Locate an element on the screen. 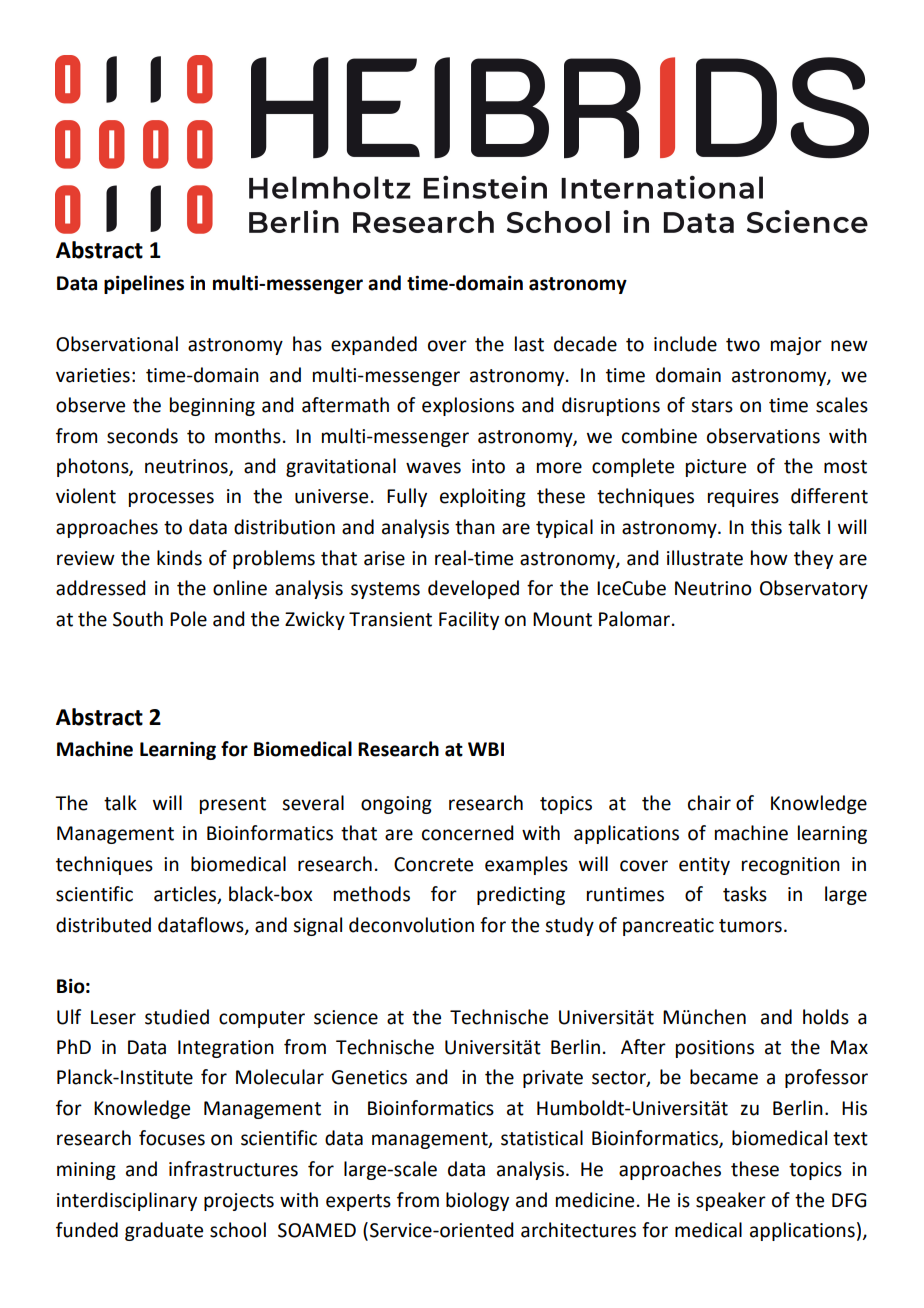  pipelines is located at coordinates (144, 284).
